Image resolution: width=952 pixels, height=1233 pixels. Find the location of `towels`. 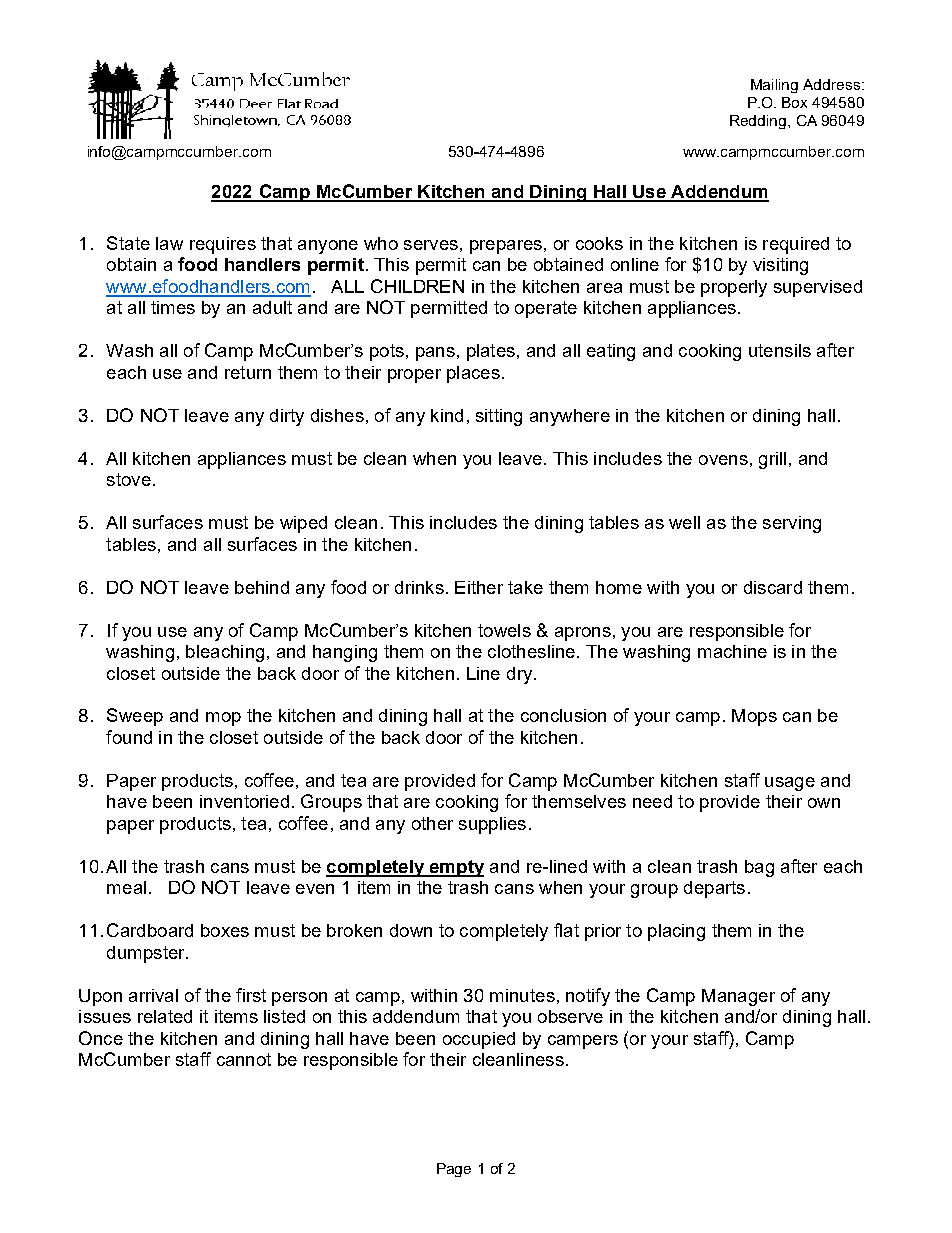

towels is located at coordinates (504, 630).
